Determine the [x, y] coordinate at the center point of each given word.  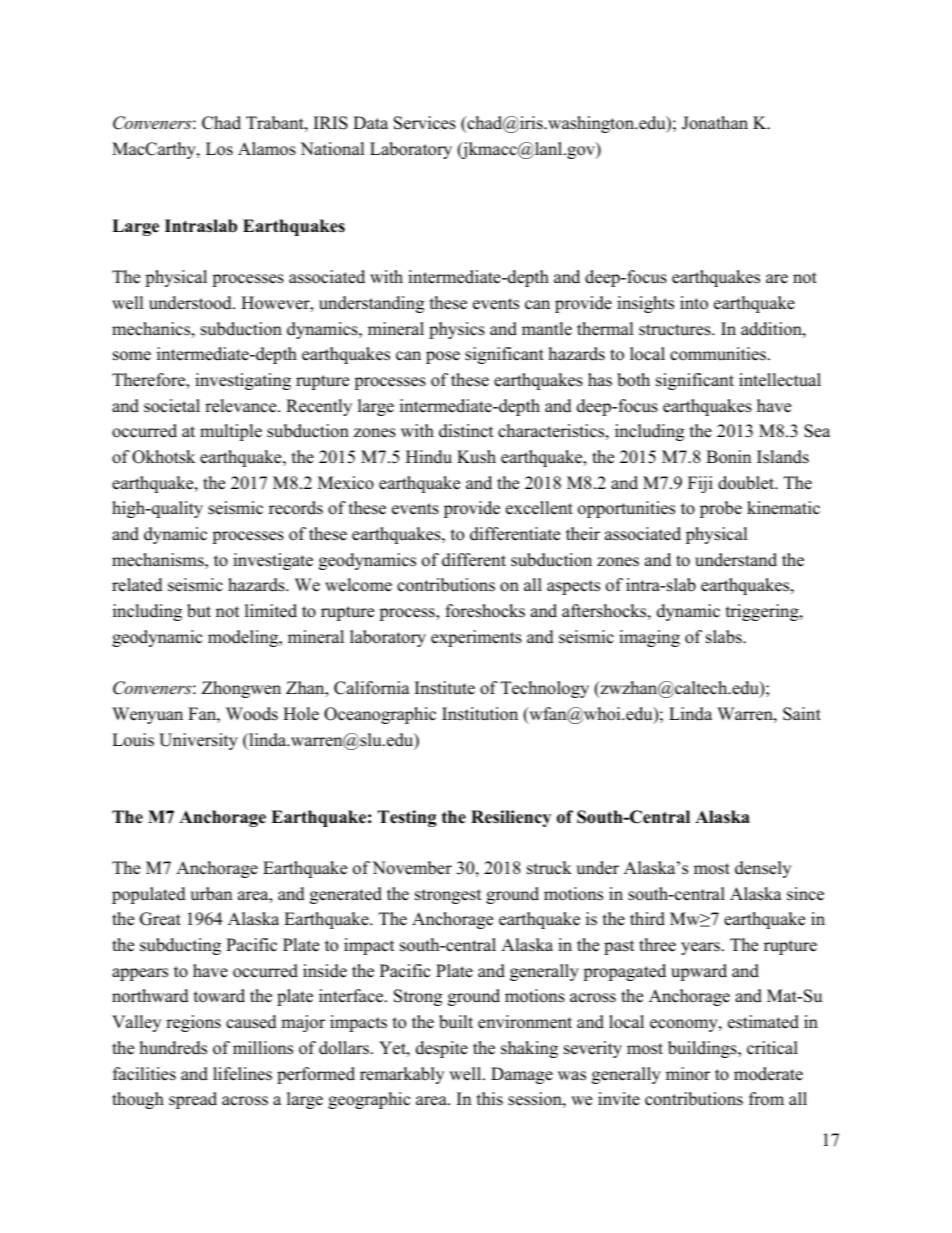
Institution [480, 714]
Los [219, 149]
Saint [802, 714]
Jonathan [715, 123]
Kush [476, 457]
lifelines [242, 1074]
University [198, 741]
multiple [231, 432]
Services [425, 123]
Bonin [728, 457]
